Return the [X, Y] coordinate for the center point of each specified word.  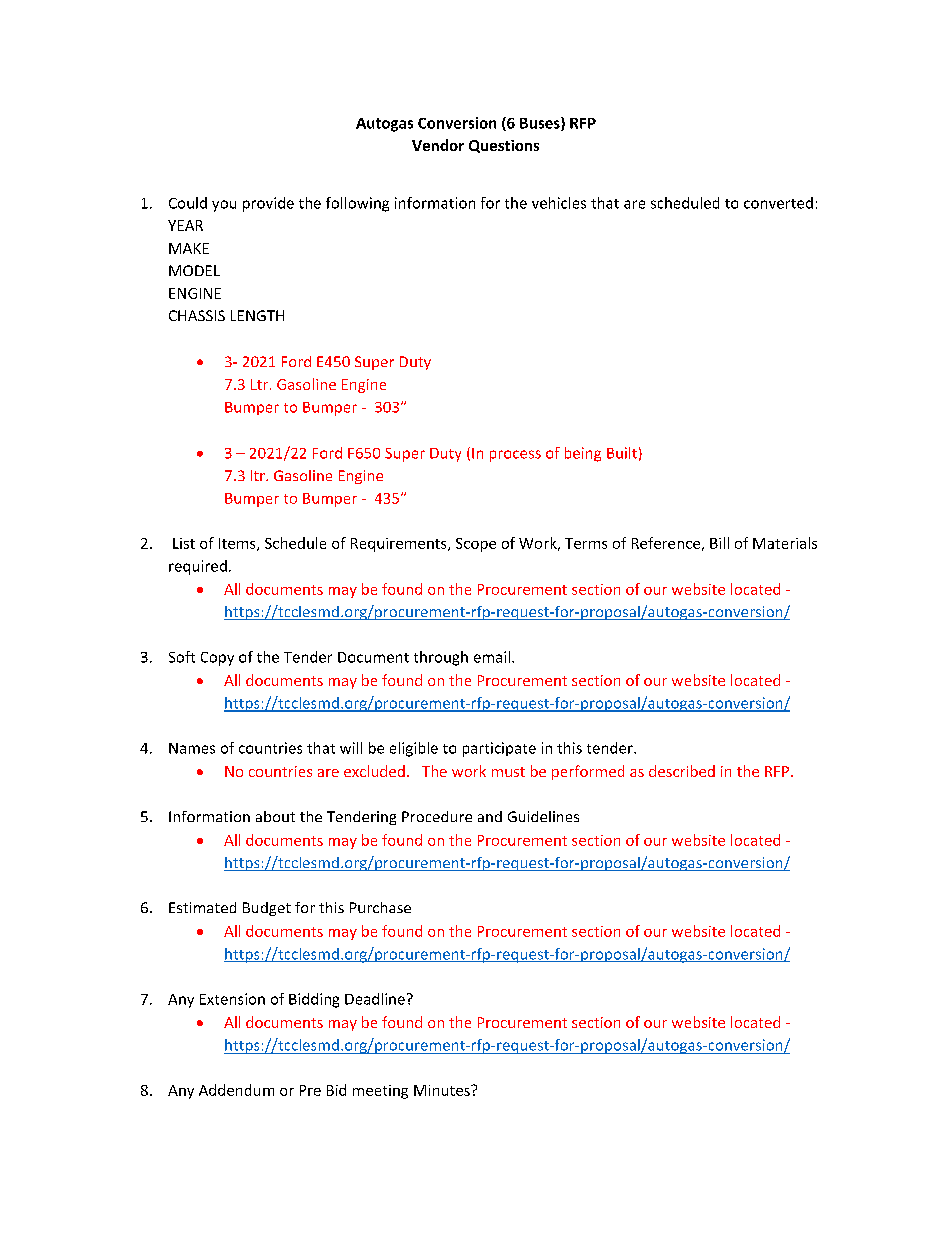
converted [778, 203]
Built [622, 453]
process [515, 456]
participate [499, 749]
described [682, 771]
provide [268, 204]
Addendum [236, 1090]
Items [238, 544]
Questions [504, 146]
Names [192, 748]
